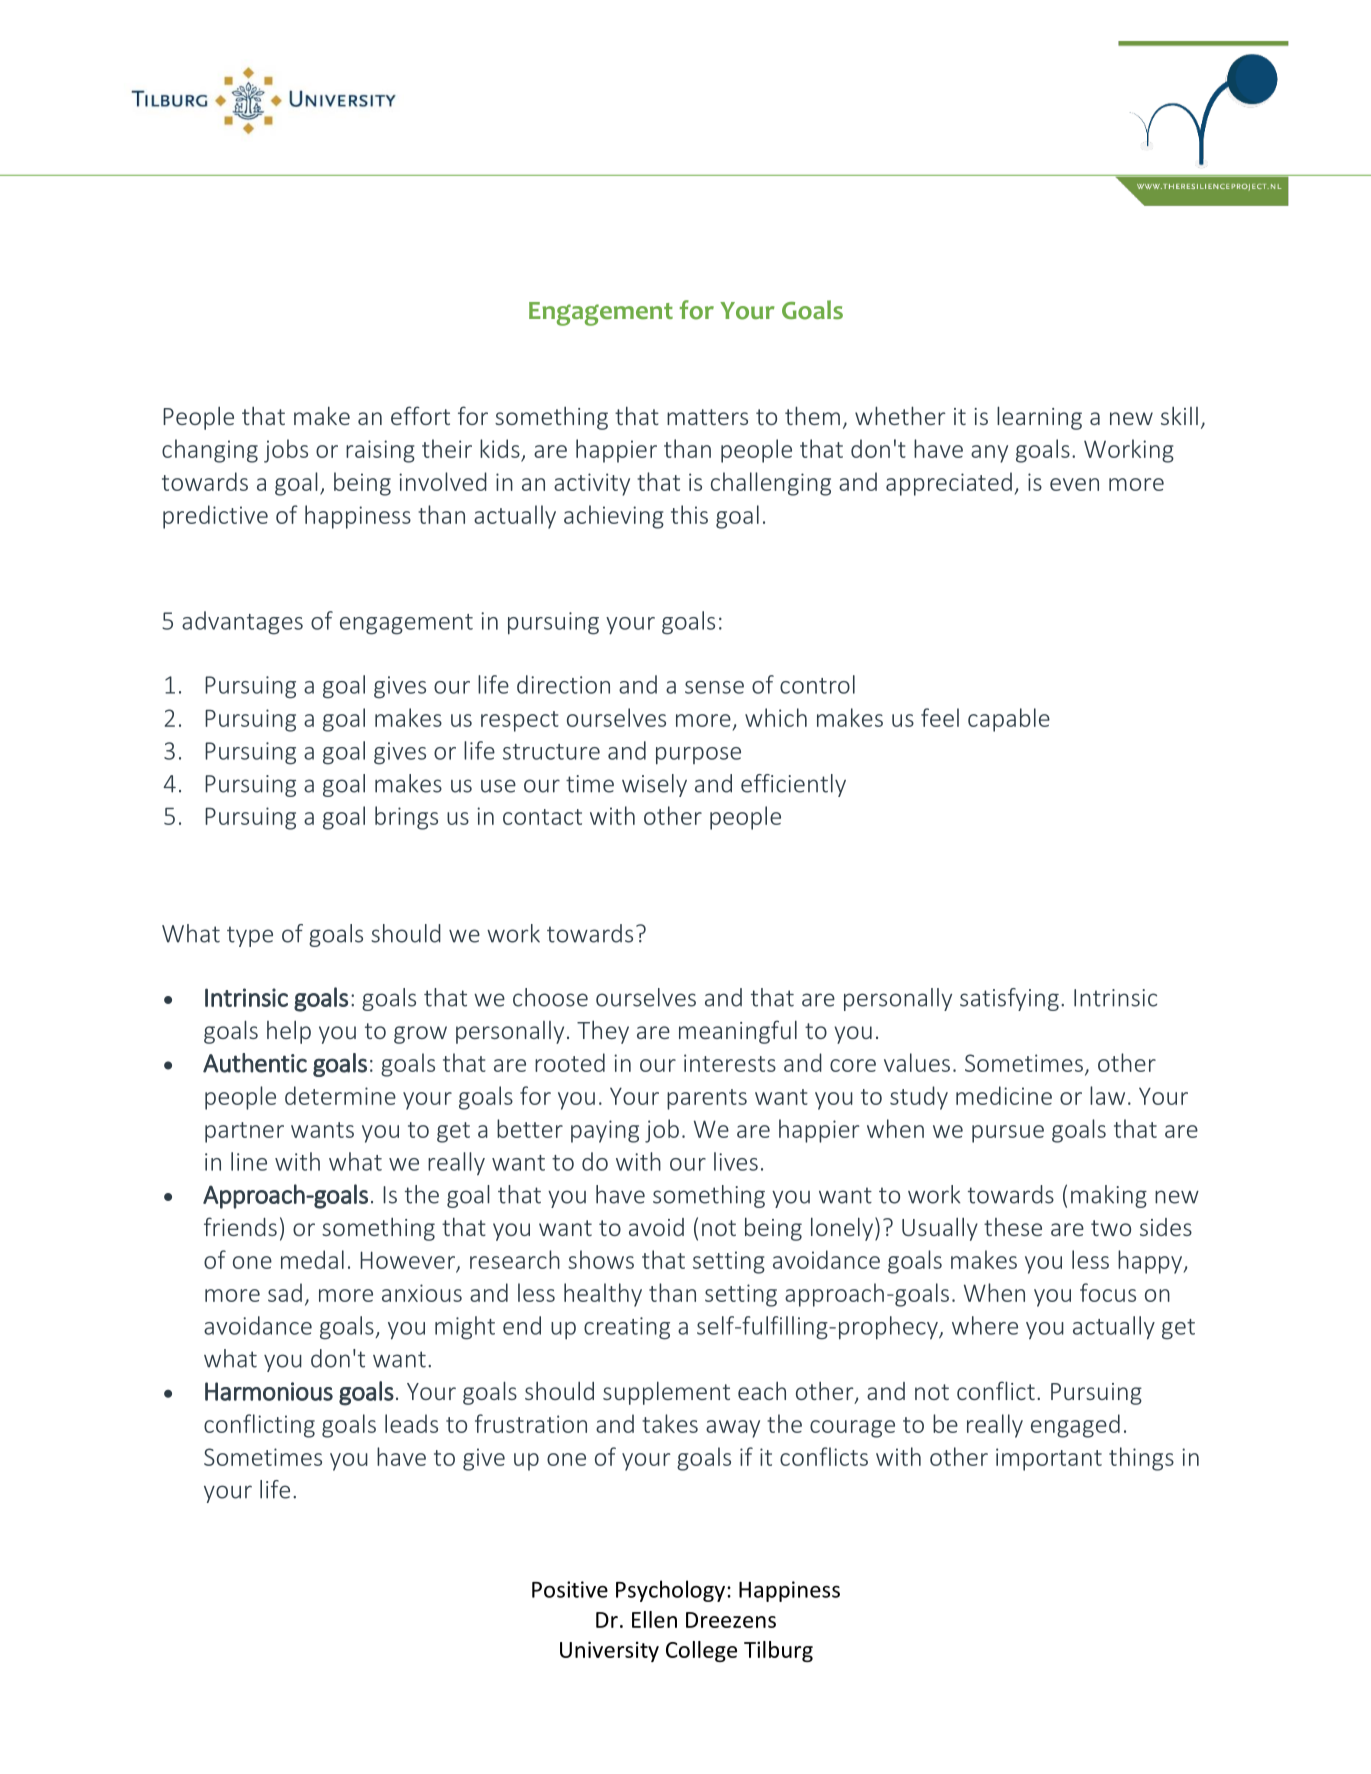 Image resolution: width=1371 pixels, height=1774 pixels. Describe the element at coordinates (1009, 999) in the document. I see `satisfying` at that location.
